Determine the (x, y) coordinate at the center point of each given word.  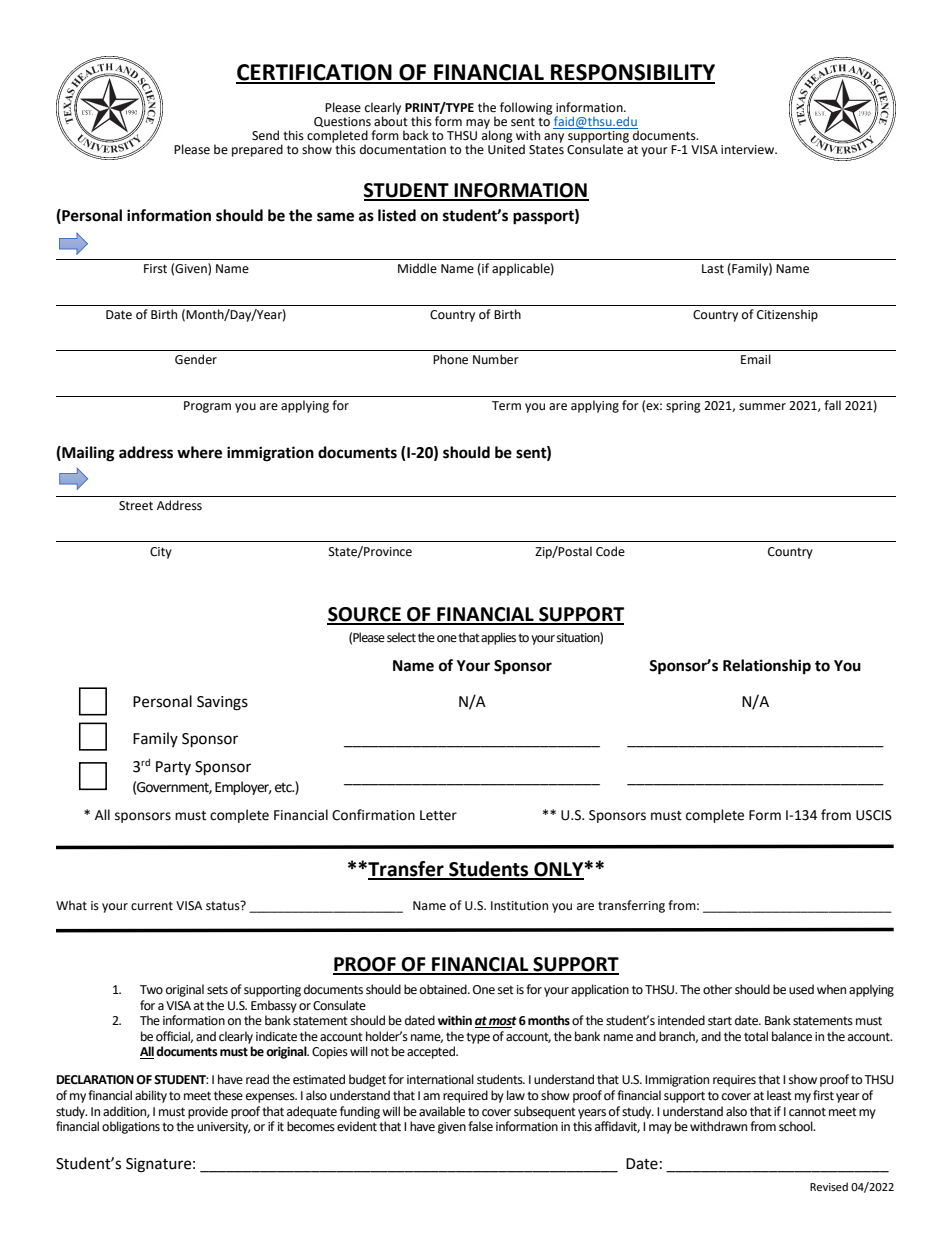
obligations (131, 1127)
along (497, 135)
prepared (257, 150)
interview (749, 150)
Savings (222, 703)
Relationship (767, 667)
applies (498, 638)
